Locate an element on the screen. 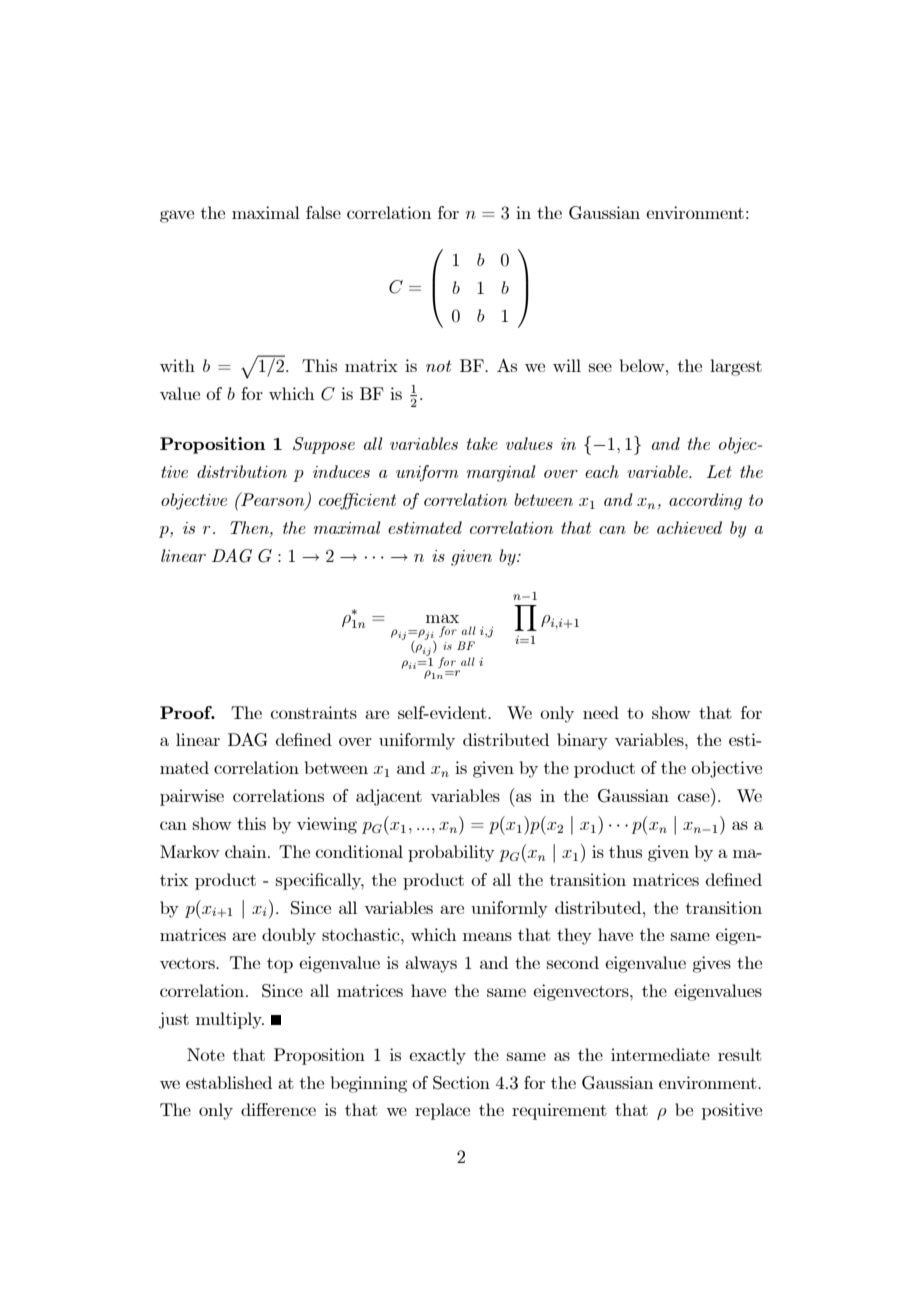 The height and width of the screenshot is (1308, 924). constraints is located at coordinates (314, 712).
